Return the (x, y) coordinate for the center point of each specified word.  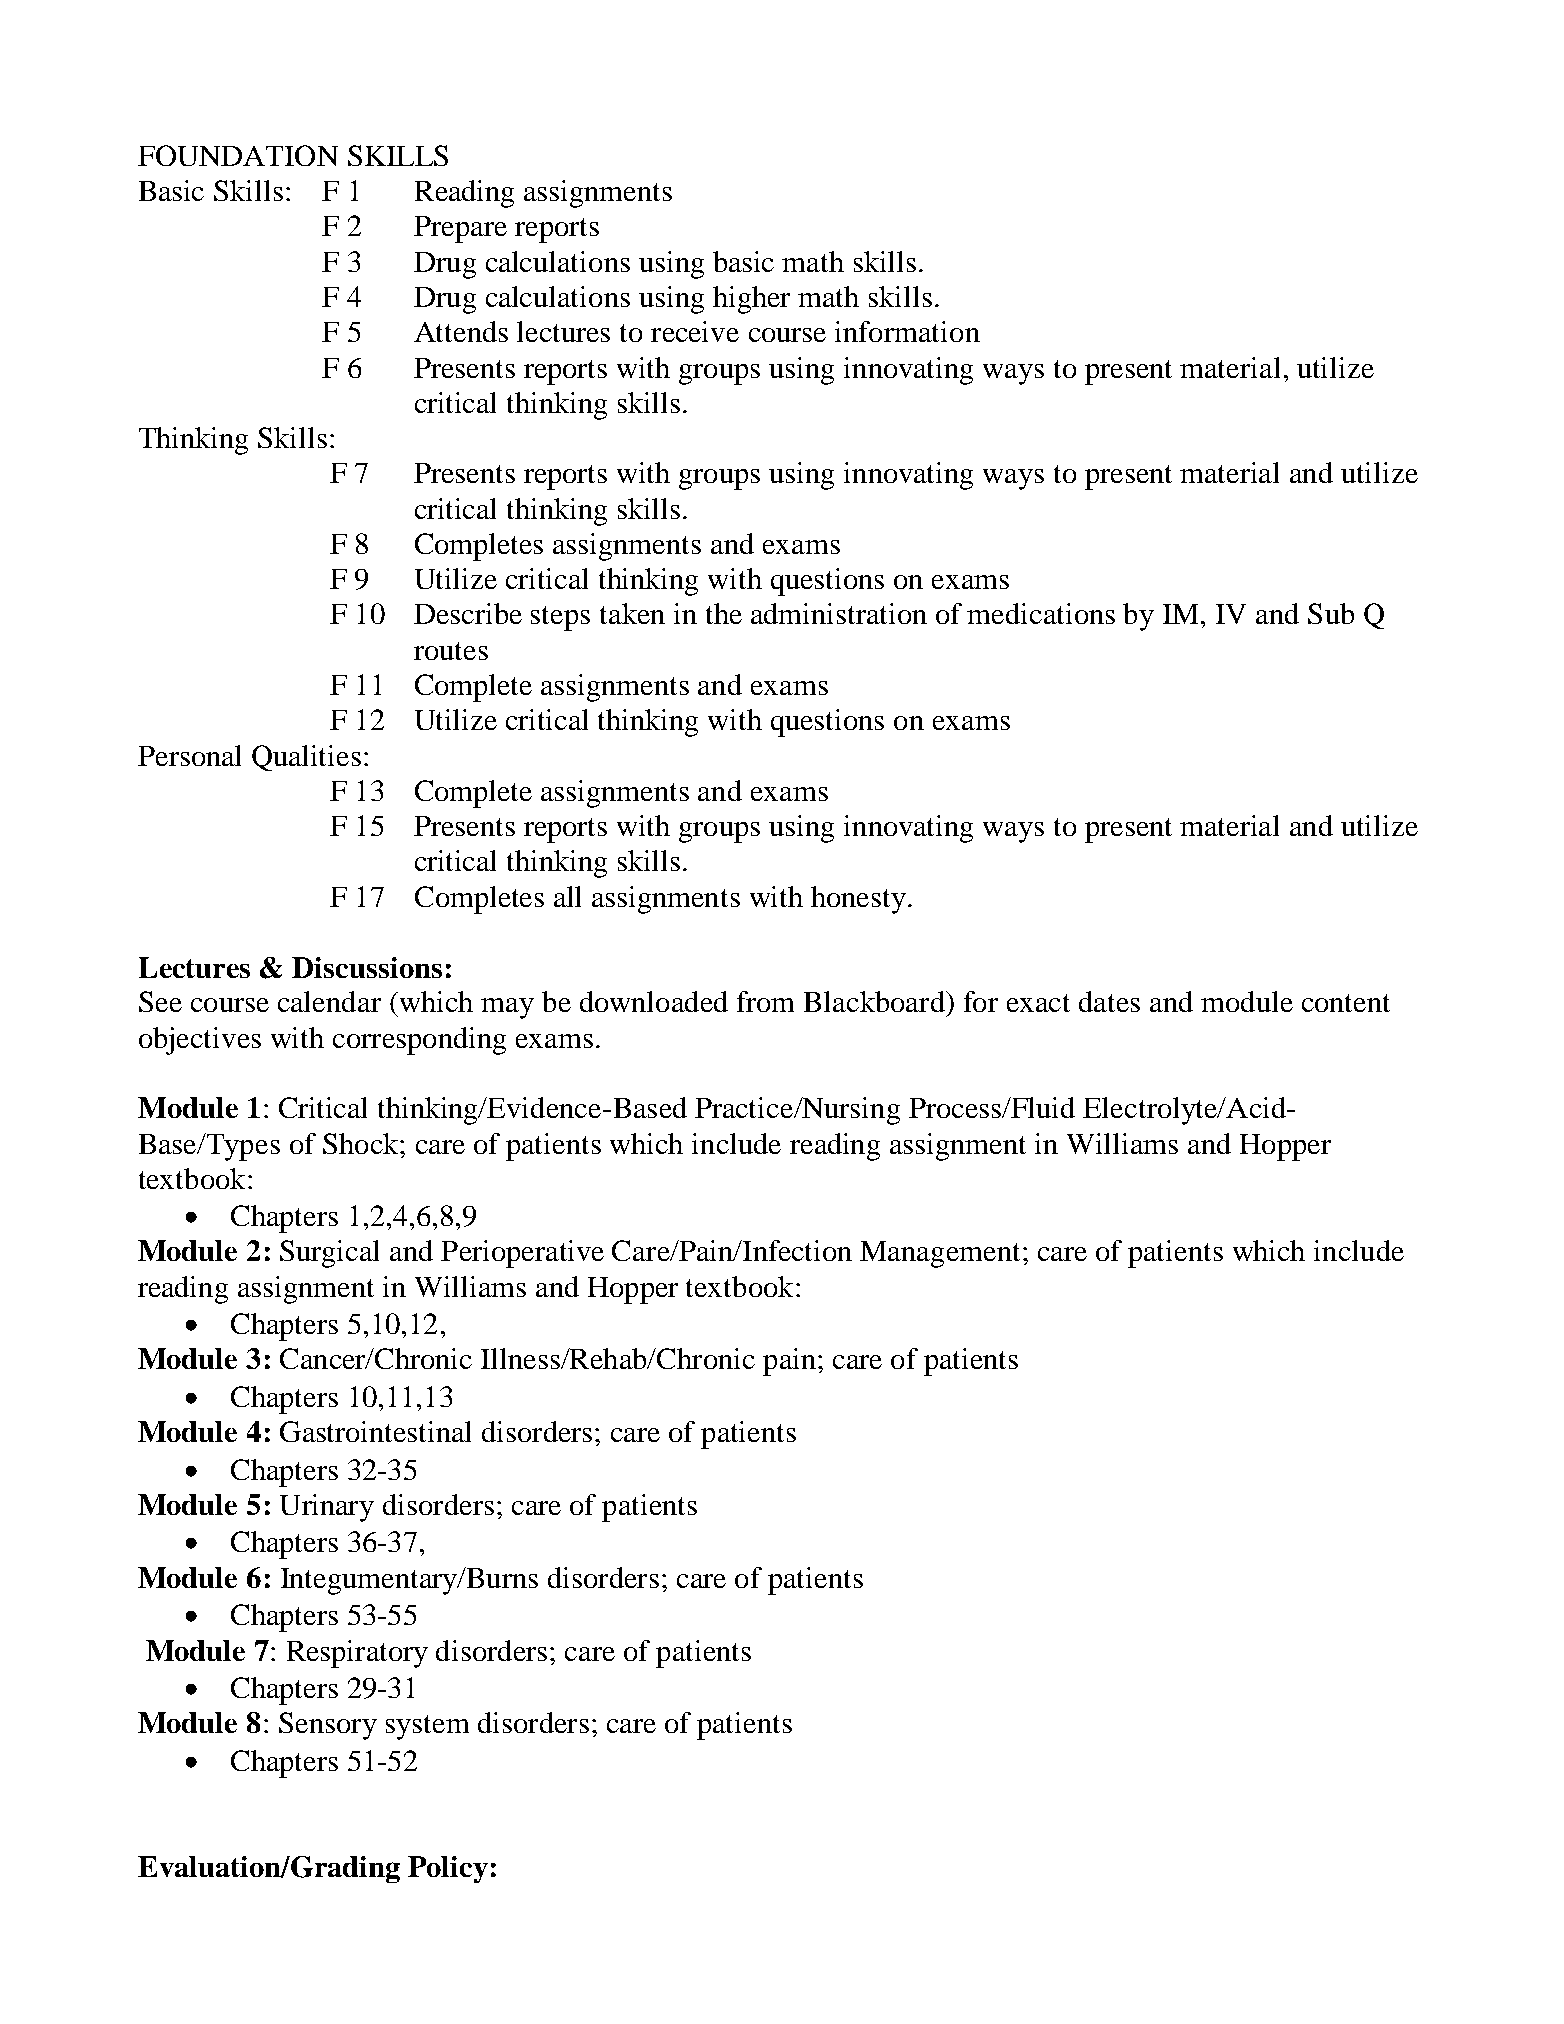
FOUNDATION (238, 155)
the (724, 613)
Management (940, 1254)
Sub (1331, 613)
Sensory (328, 1726)
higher (751, 300)
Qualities (306, 758)
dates (1109, 1001)
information (907, 331)
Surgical (329, 1254)
